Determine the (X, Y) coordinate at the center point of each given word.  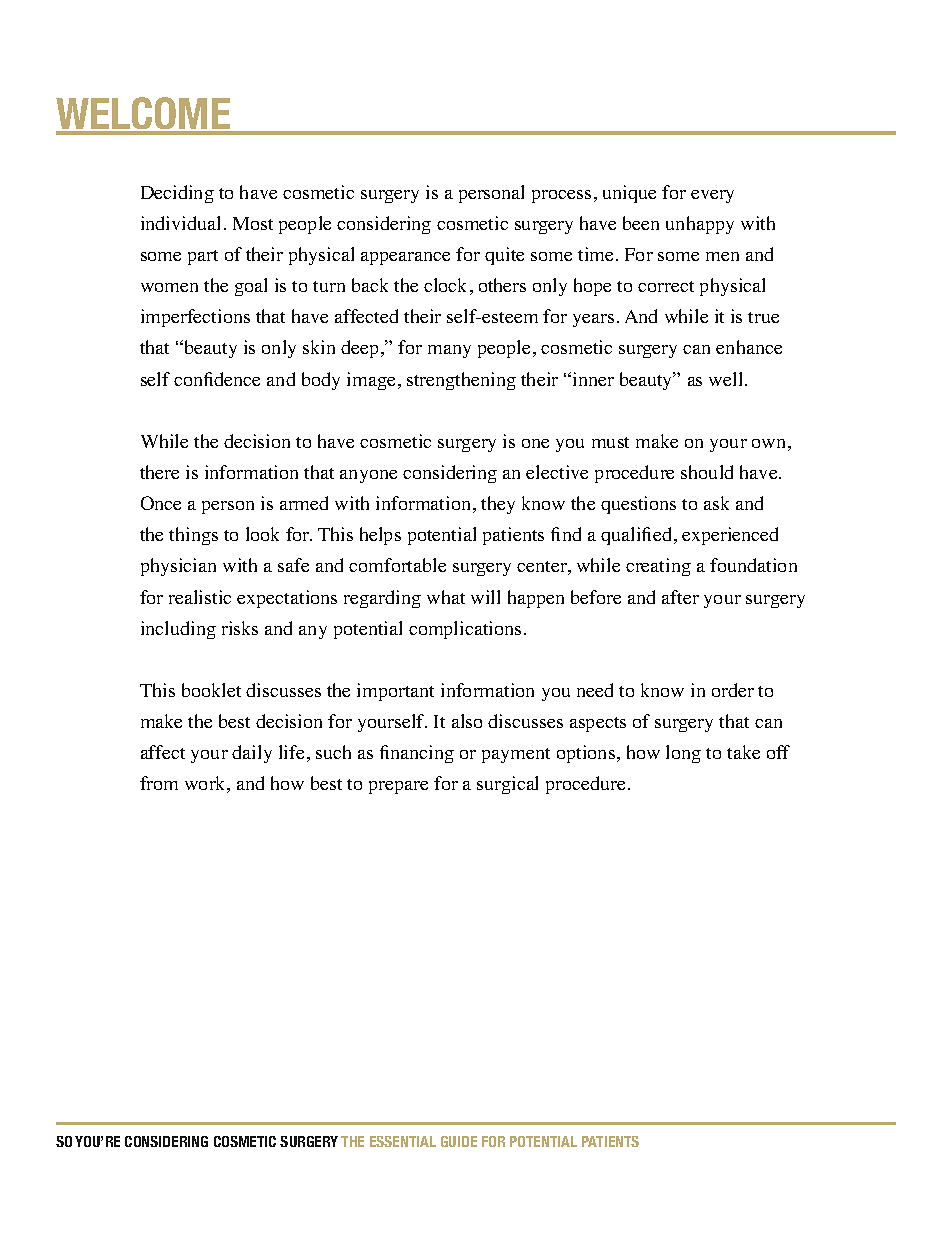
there (159, 472)
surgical (507, 785)
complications (465, 630)
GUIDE (459, 1141)
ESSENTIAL (403, 1141)
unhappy (700, 225)
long (683, 754)
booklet (211, 690)
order (733, 690)
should (707, 472)
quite (504, 256)
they (498, 505)
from (159, 783)
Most (253, 223)
